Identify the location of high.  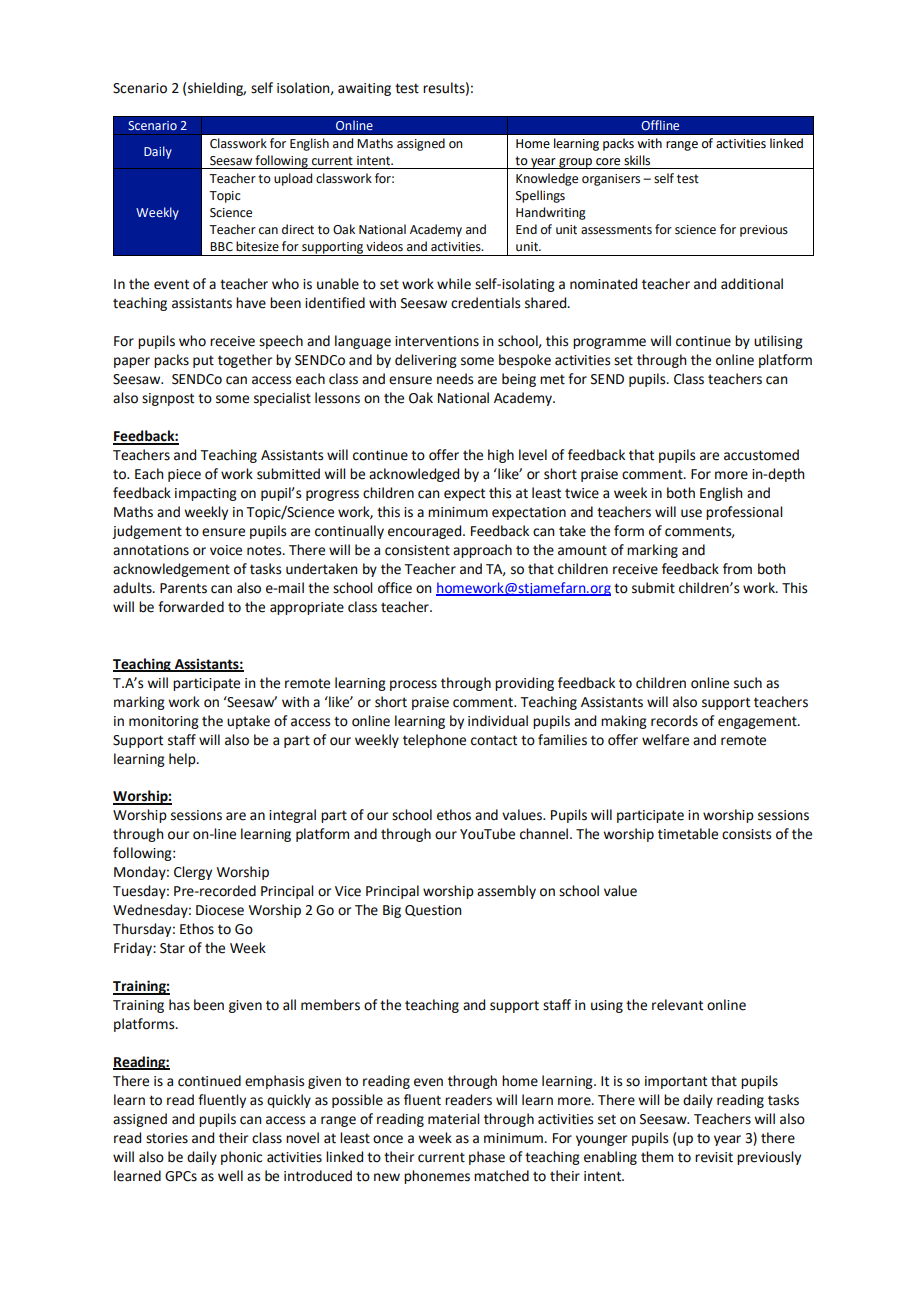
(501, 456).
